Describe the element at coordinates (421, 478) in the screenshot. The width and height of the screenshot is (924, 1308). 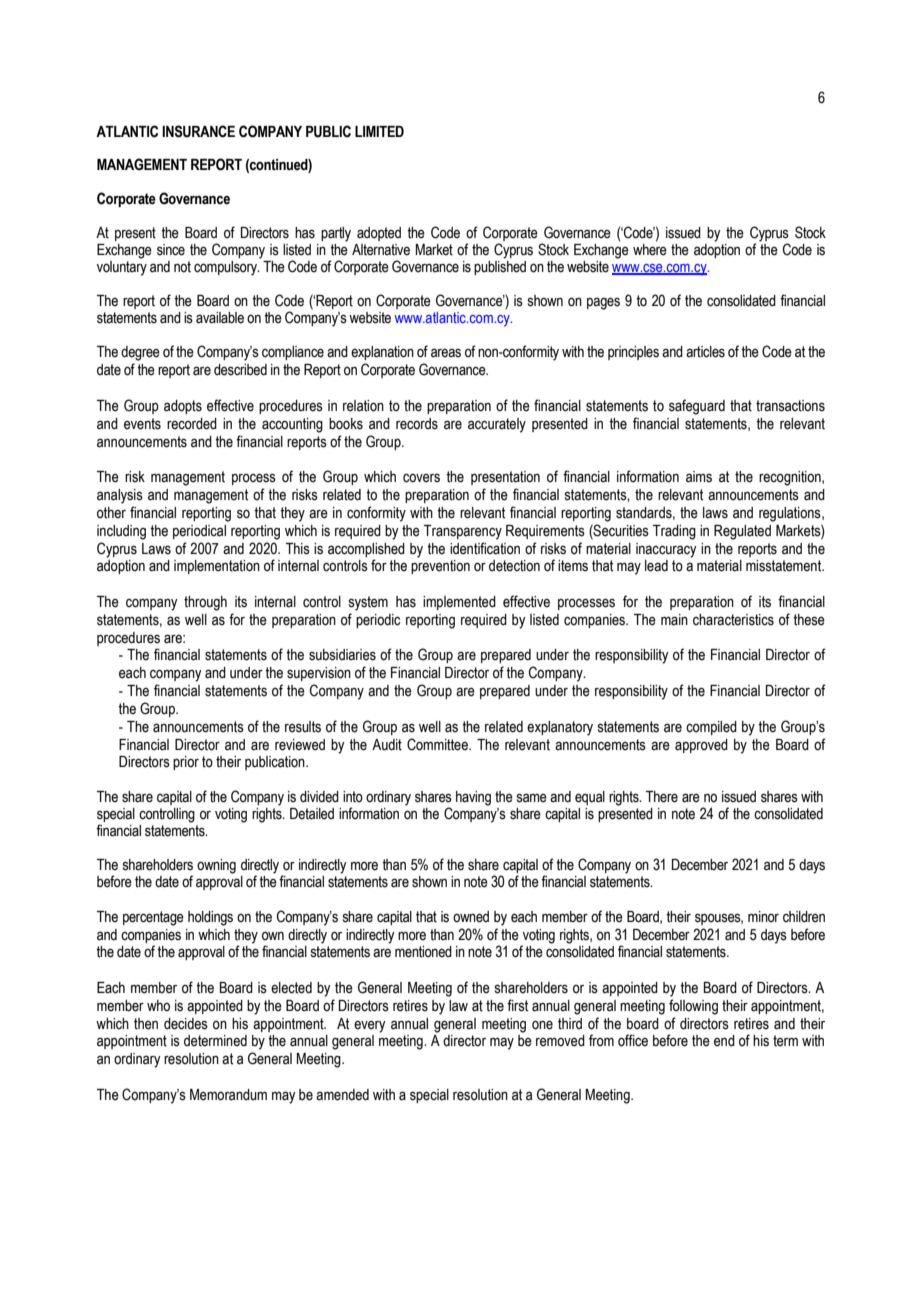
I see `covers` at that location.
